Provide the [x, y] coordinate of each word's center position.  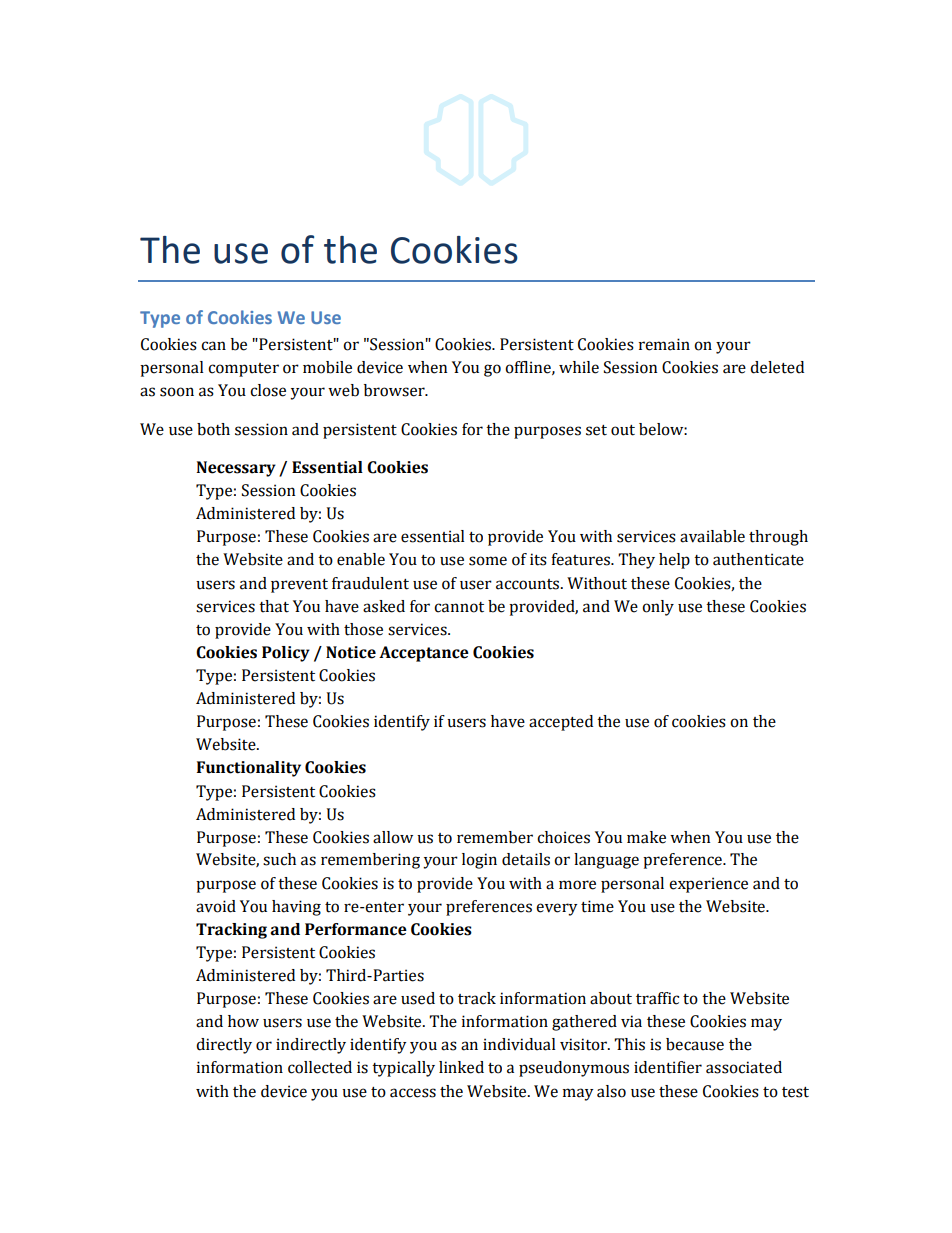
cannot [459, 607]
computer [243, 370]
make [646, 837]
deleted [777, 367]
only [658, 608]
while [579, 367]
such [279, 859]
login [479, 861]
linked [461, 1067]
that [274, 606]
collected [320, 1067]
